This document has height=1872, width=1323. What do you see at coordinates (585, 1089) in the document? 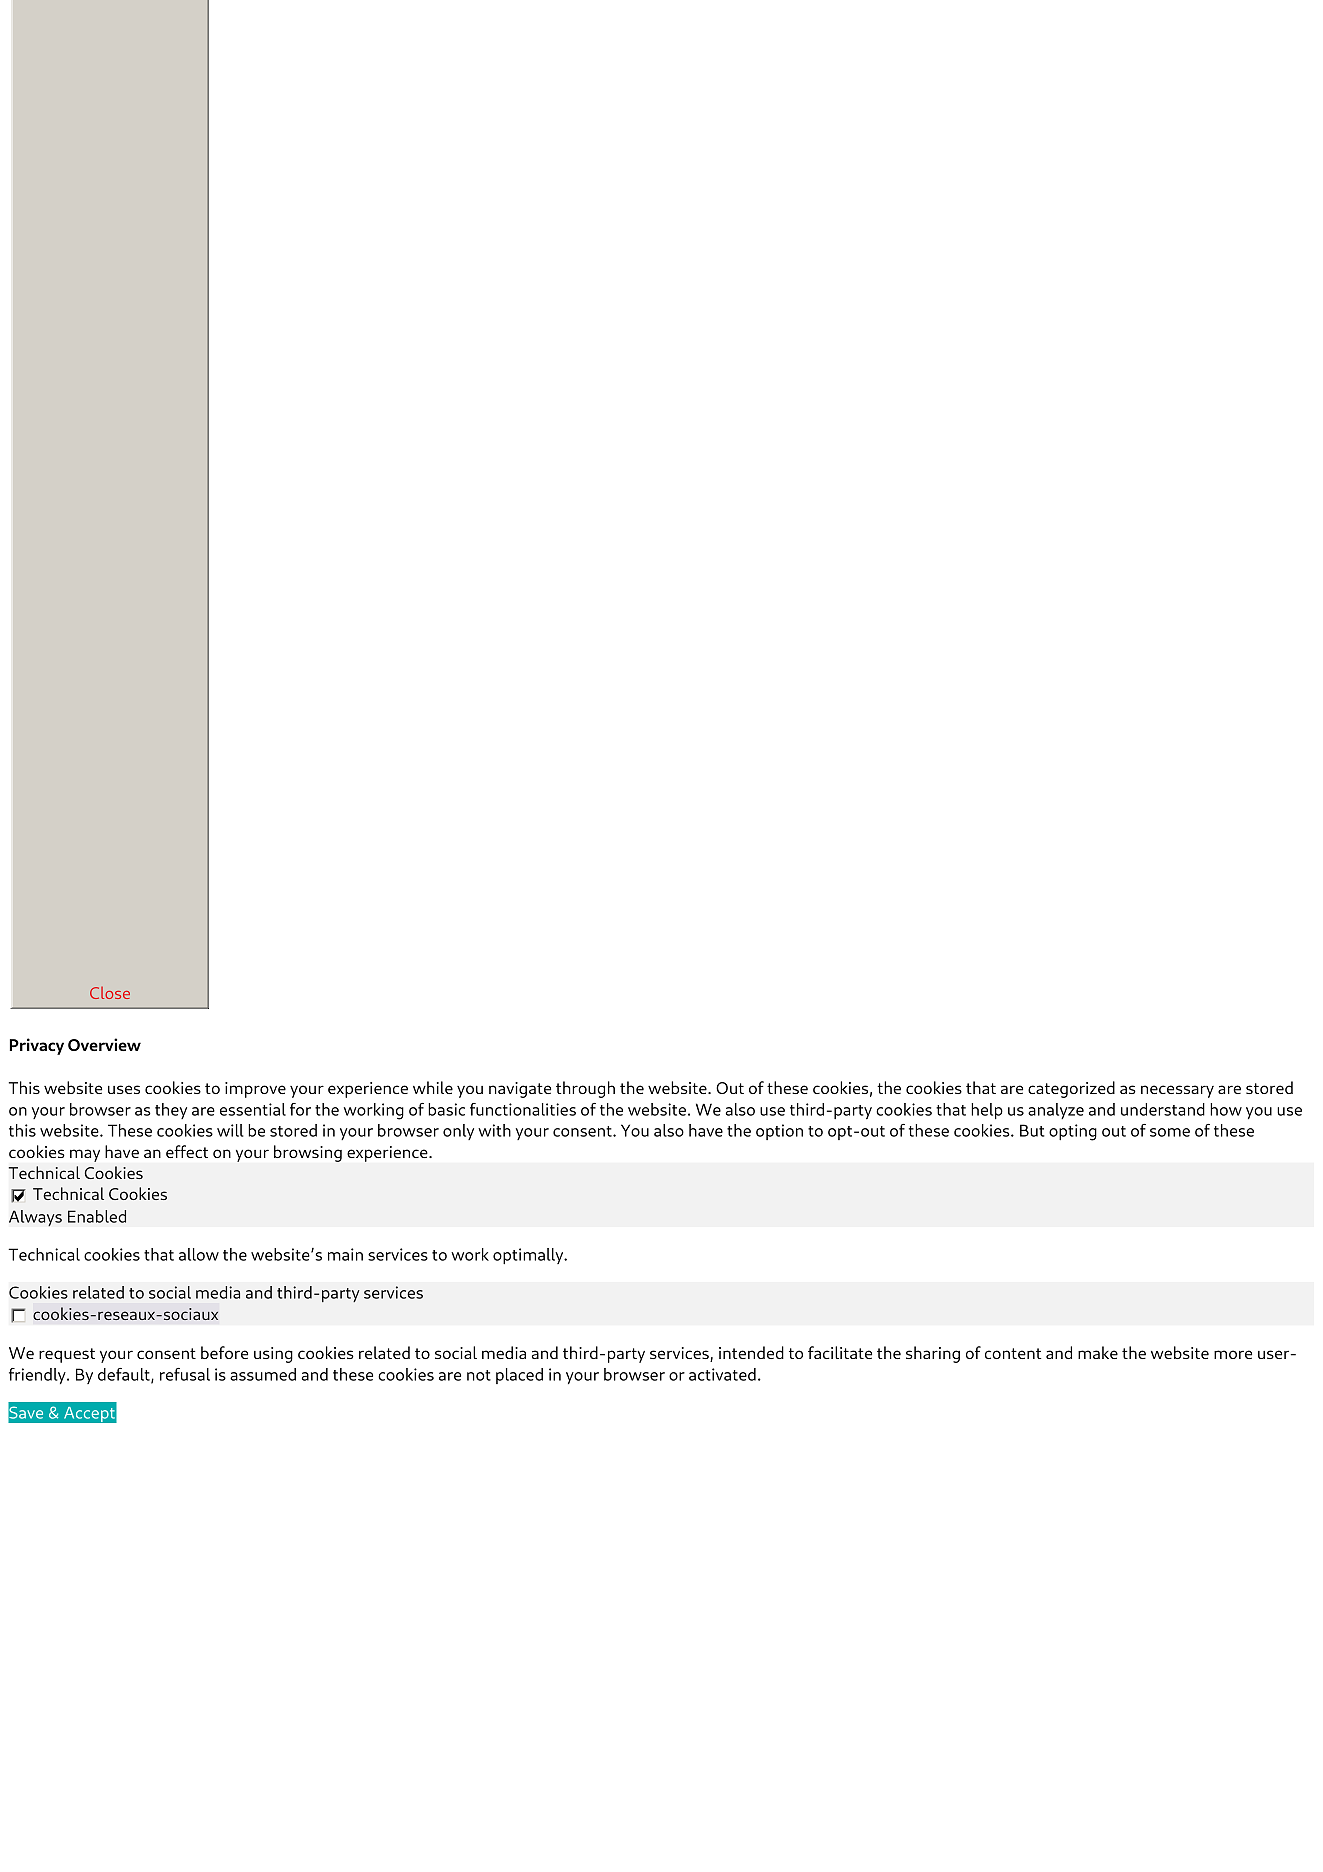
I see `through` at bounding box center [585, 1089].
